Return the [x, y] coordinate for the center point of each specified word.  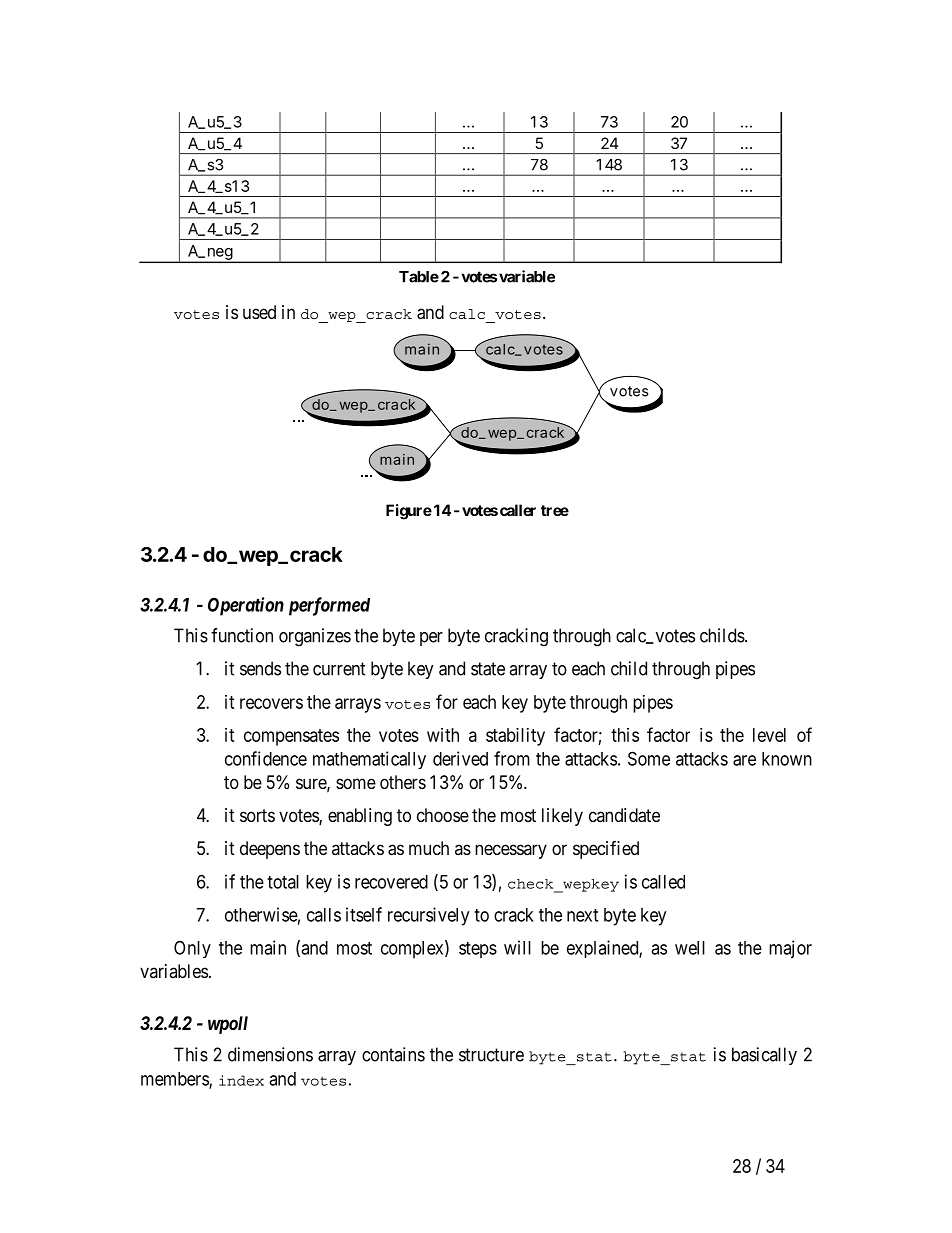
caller [518, 510]
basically [764, 1056]
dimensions [270, 1054]
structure [491, 1055]
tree [555, 510]
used [259, 312]
